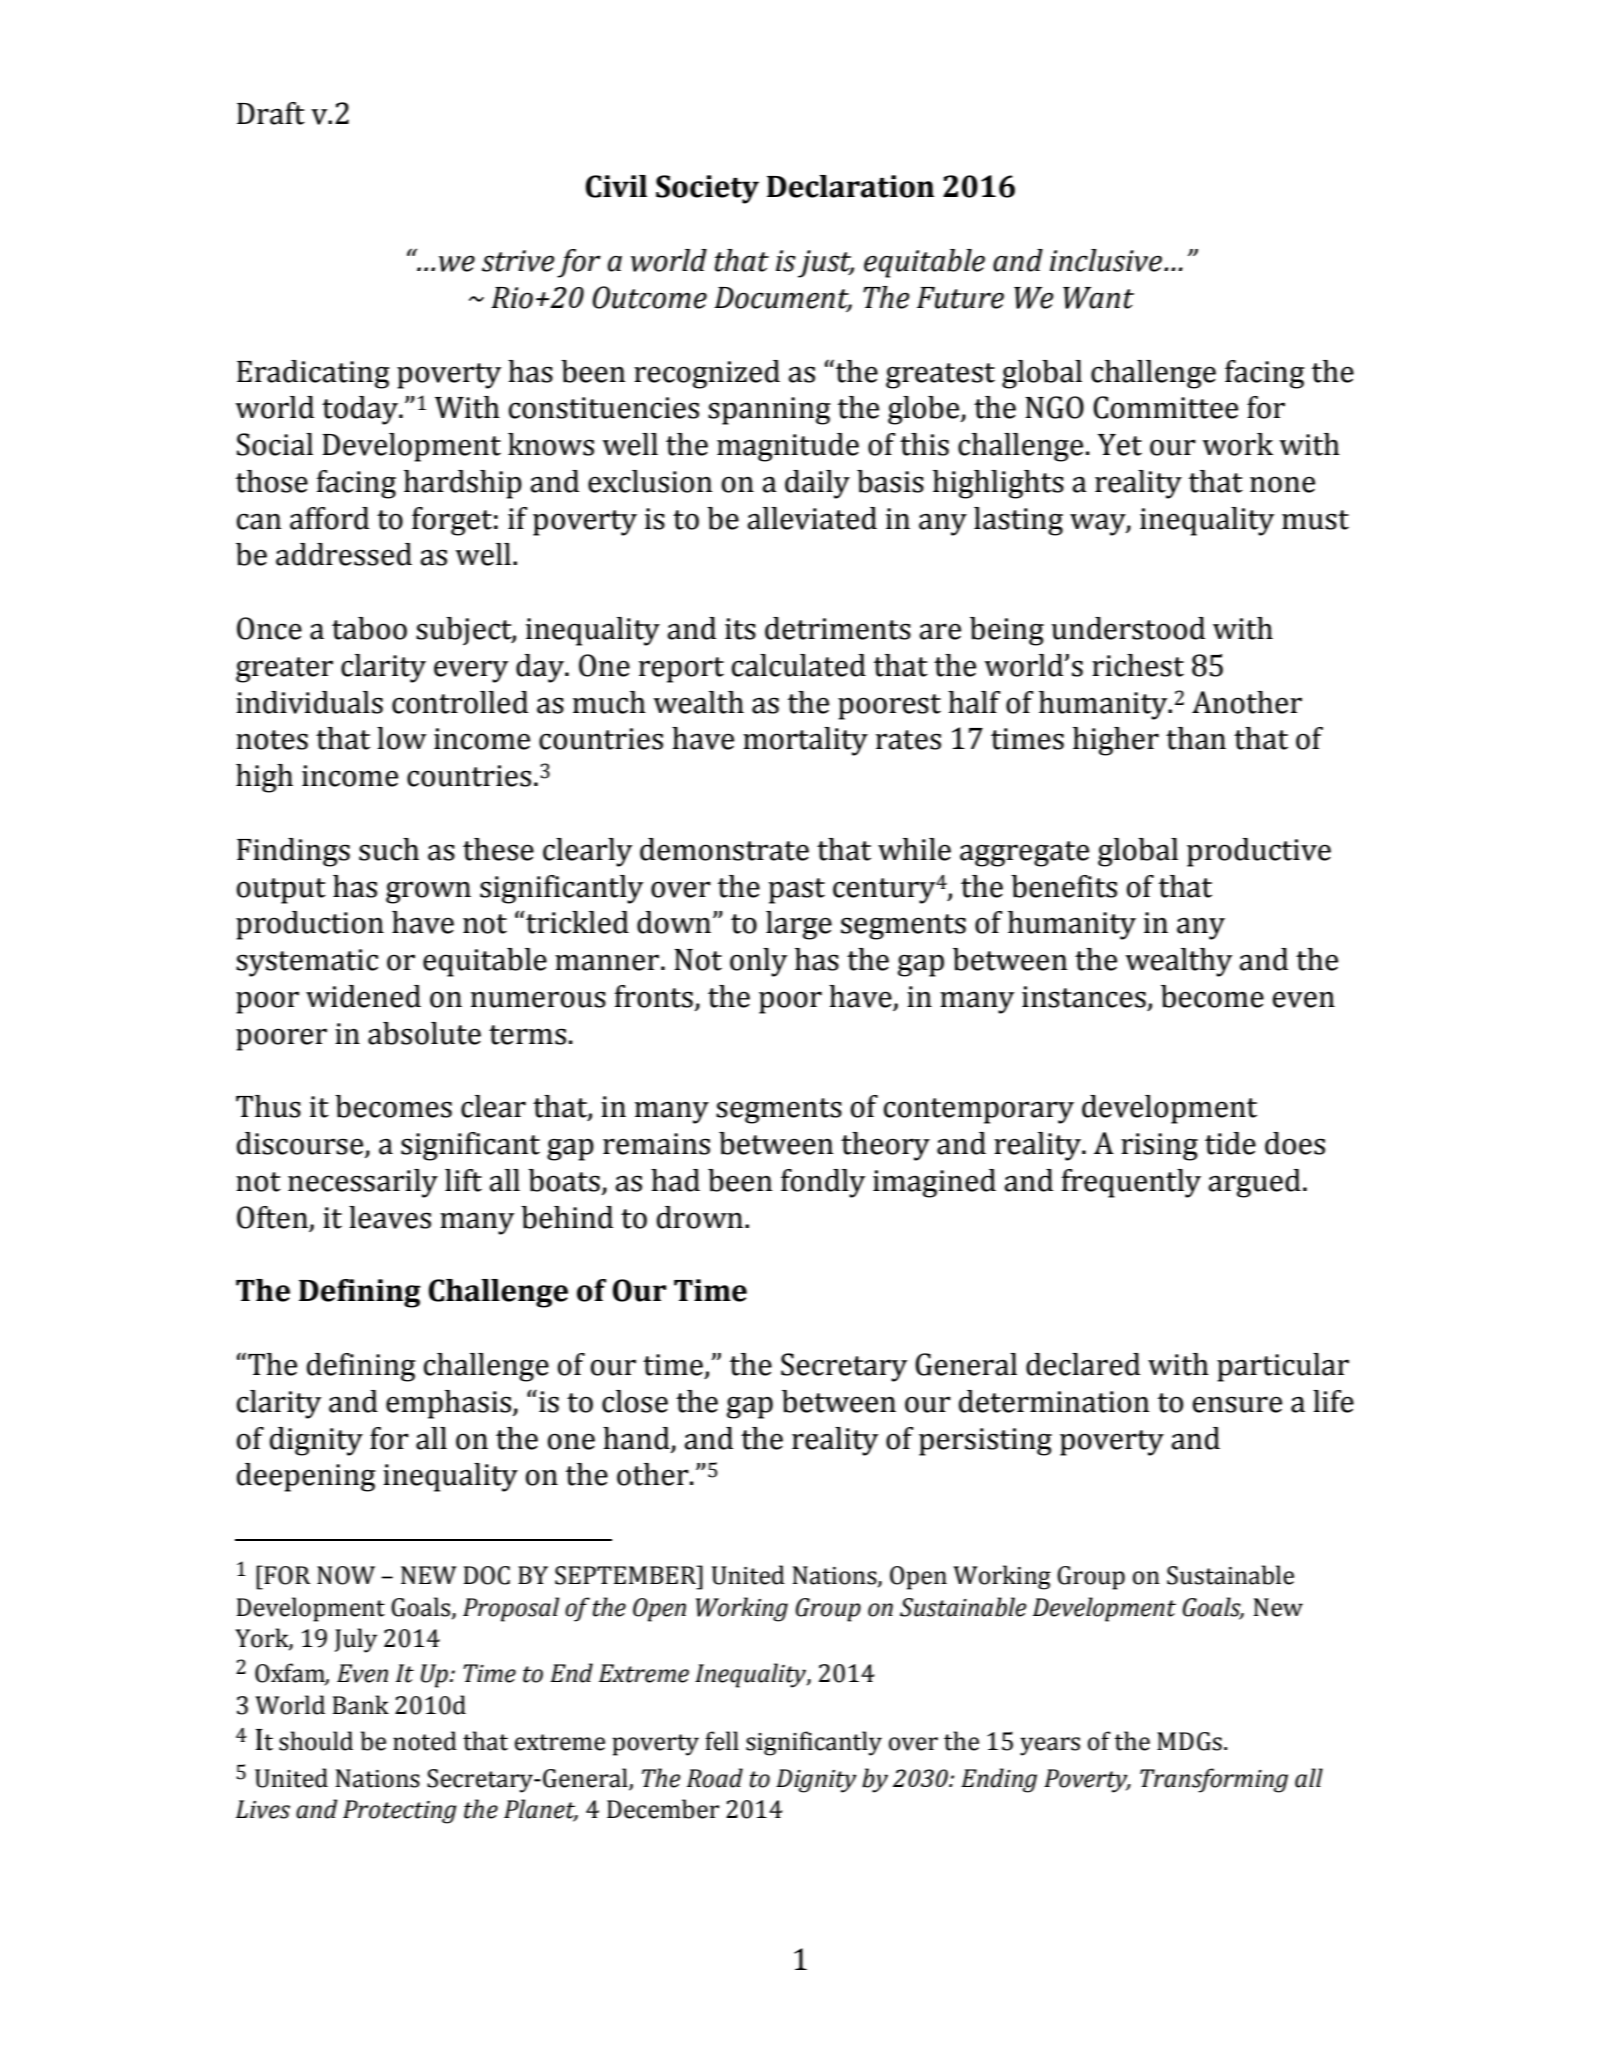 The height and width of the page is (2071, 1601). Describe the element at coordinates (850, 186) in the page. I see `Declaration` at that location.
